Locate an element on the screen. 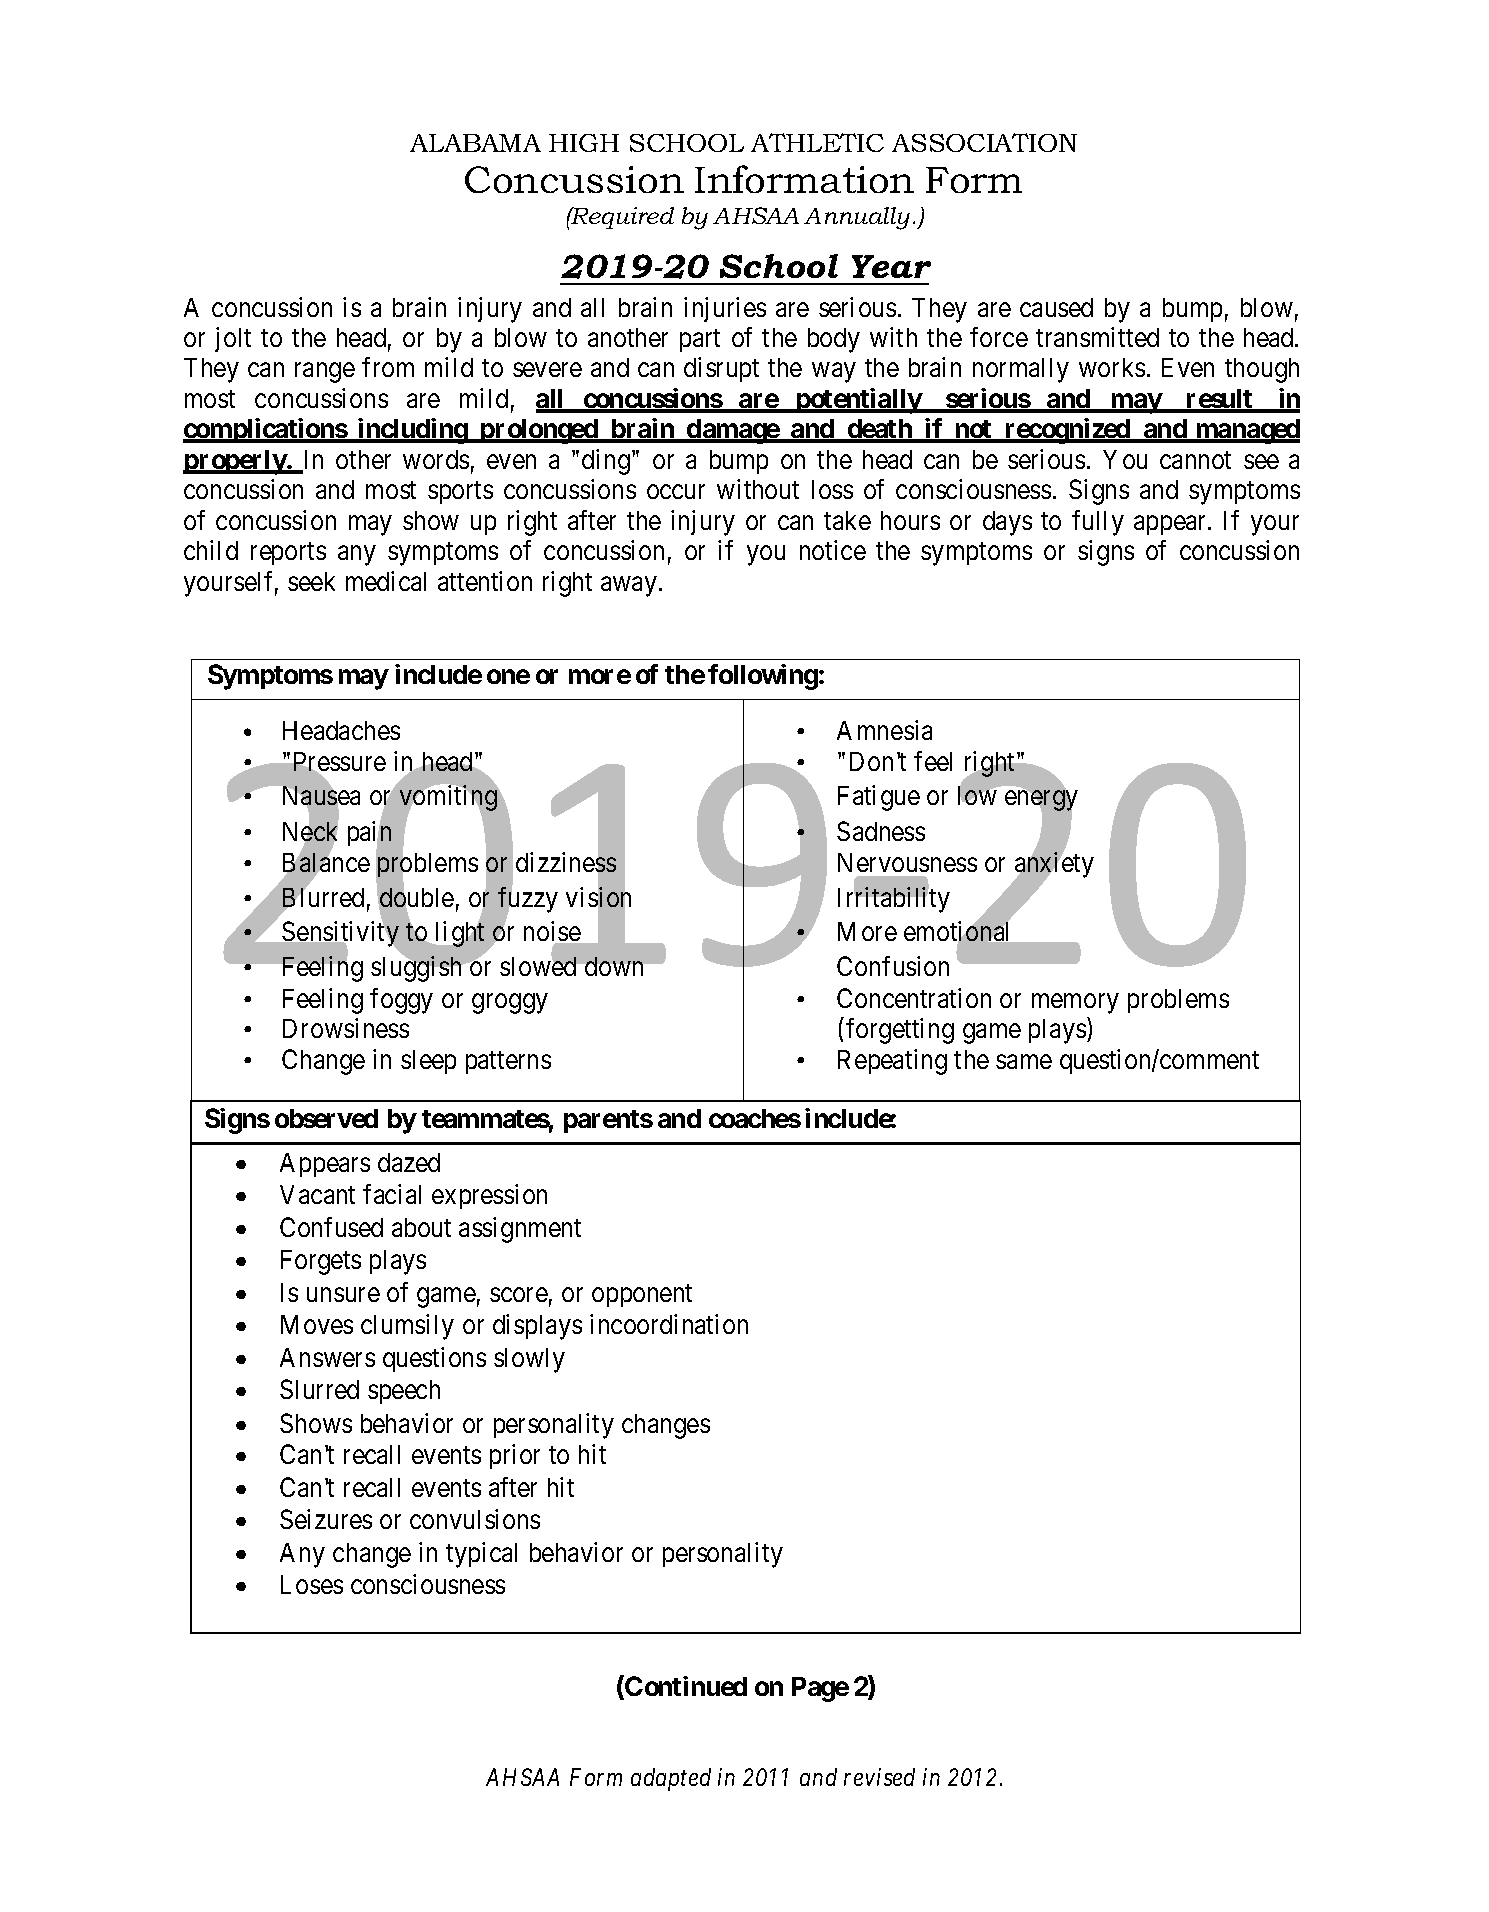 This screenshot has height=1912, width=1489. ASSOCIATION is located at coordinates (984, 142).
